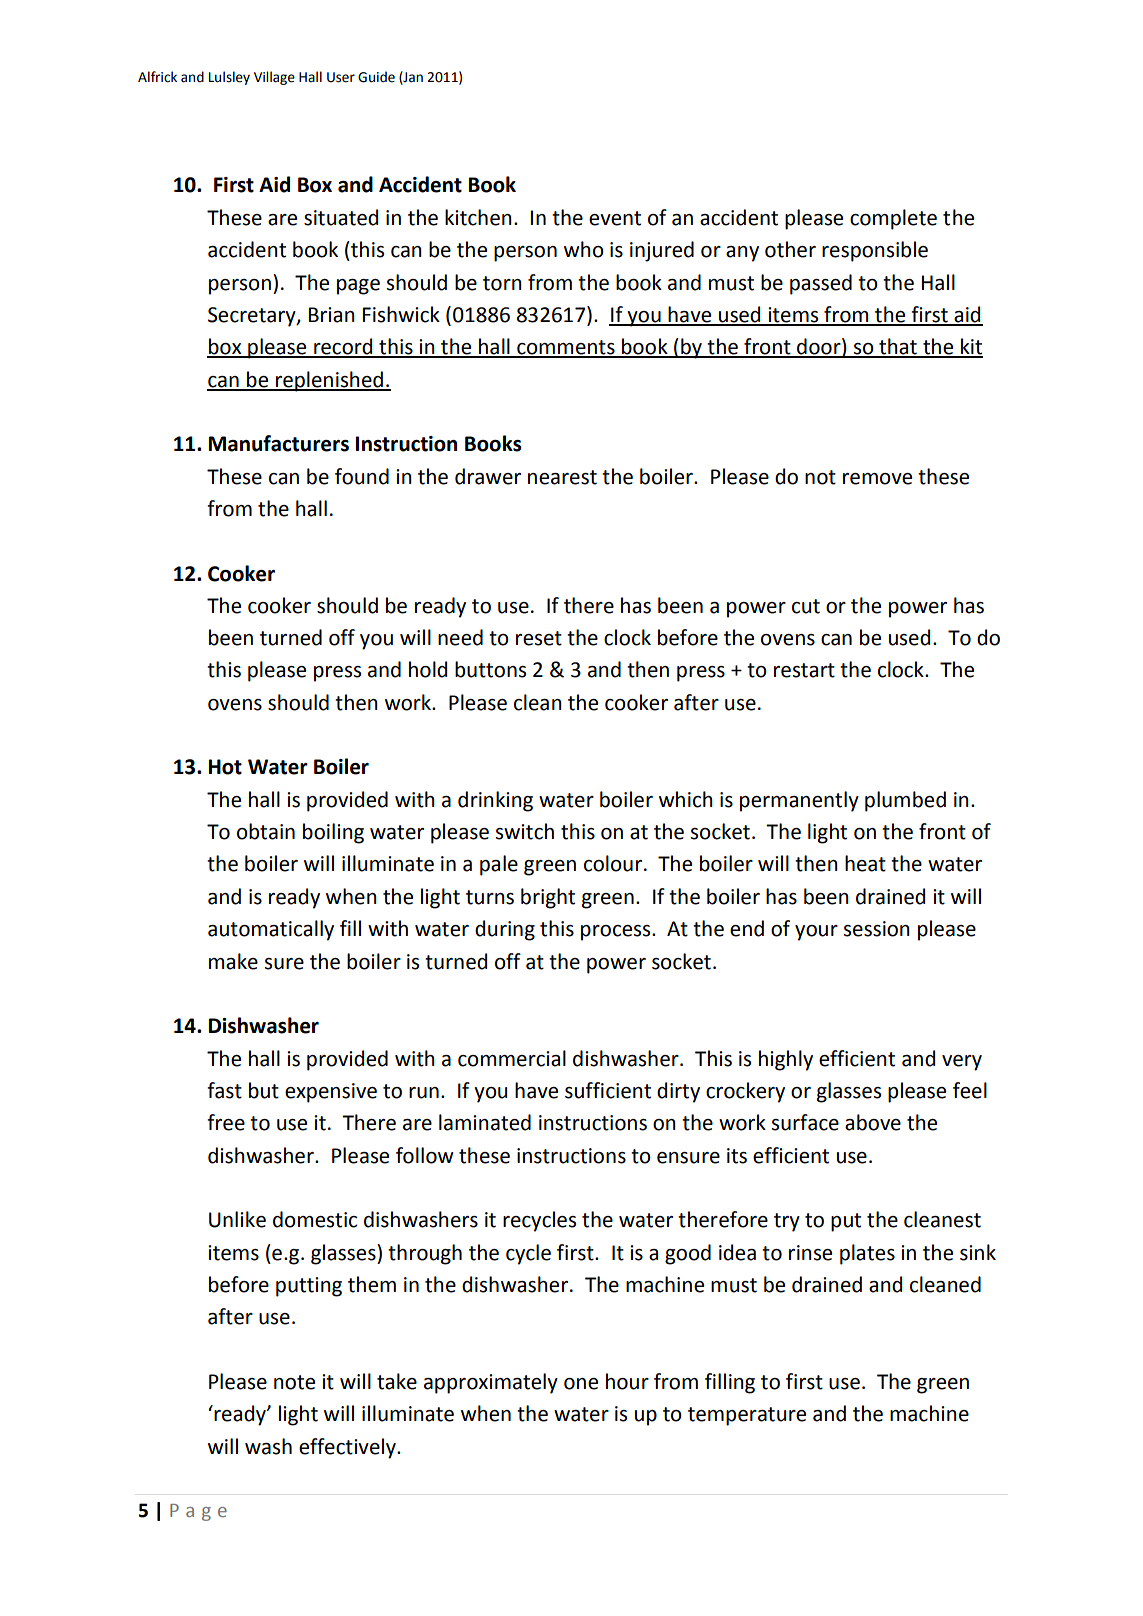  Describe the element at coordinates (905, 801) in the page. I see `plumbed` at that location.
